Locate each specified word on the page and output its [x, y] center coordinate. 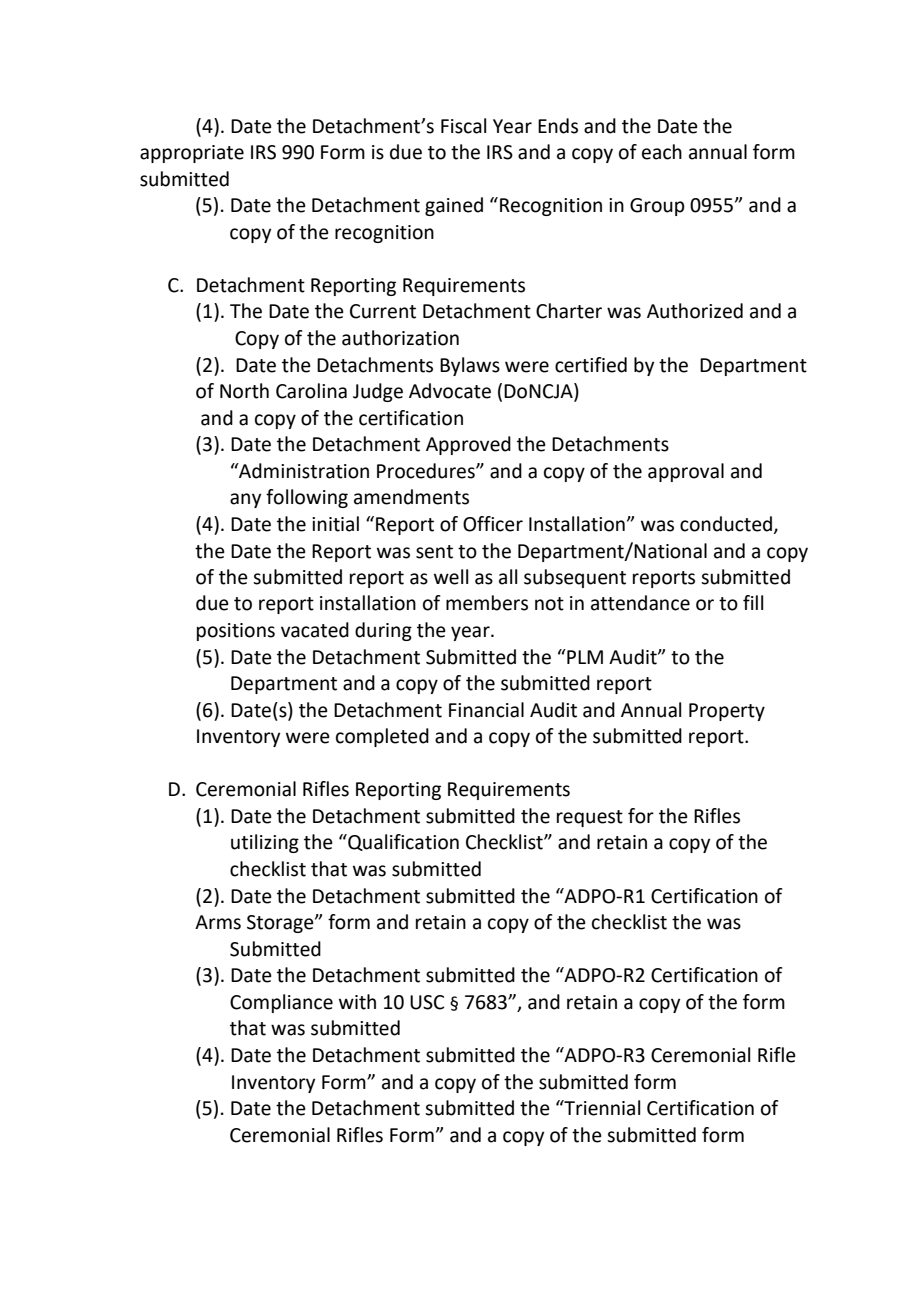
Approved [468, 445]
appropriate [192, 154]
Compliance [281, 1003]
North [244, 391]
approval [686, 472]
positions [236, 632]
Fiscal [463, 126]
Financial [486, 710]
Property [727, 712]
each [662, 152]
